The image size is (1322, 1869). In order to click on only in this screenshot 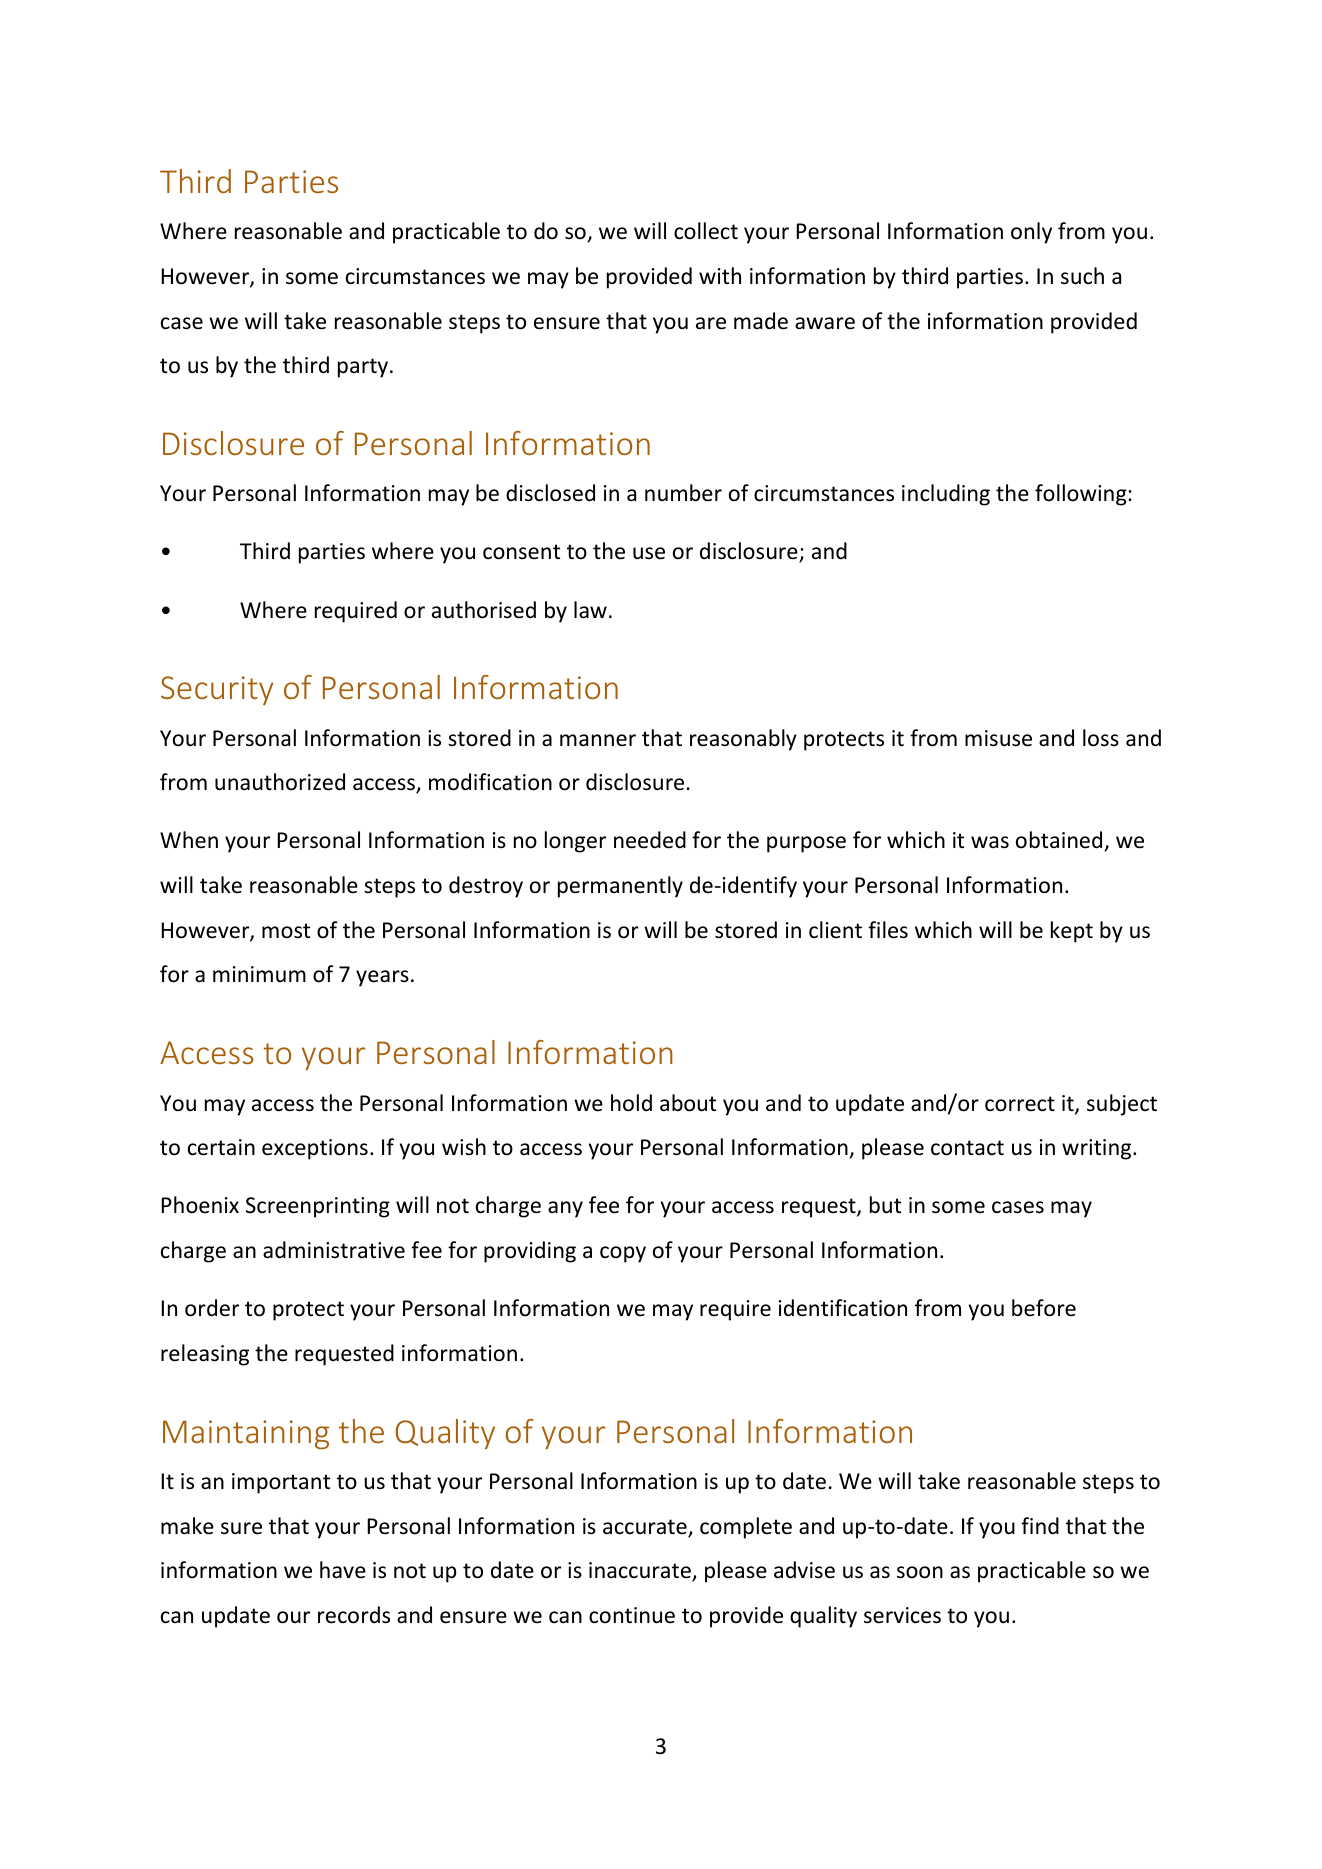, I will do `click(1031, 233)`.
